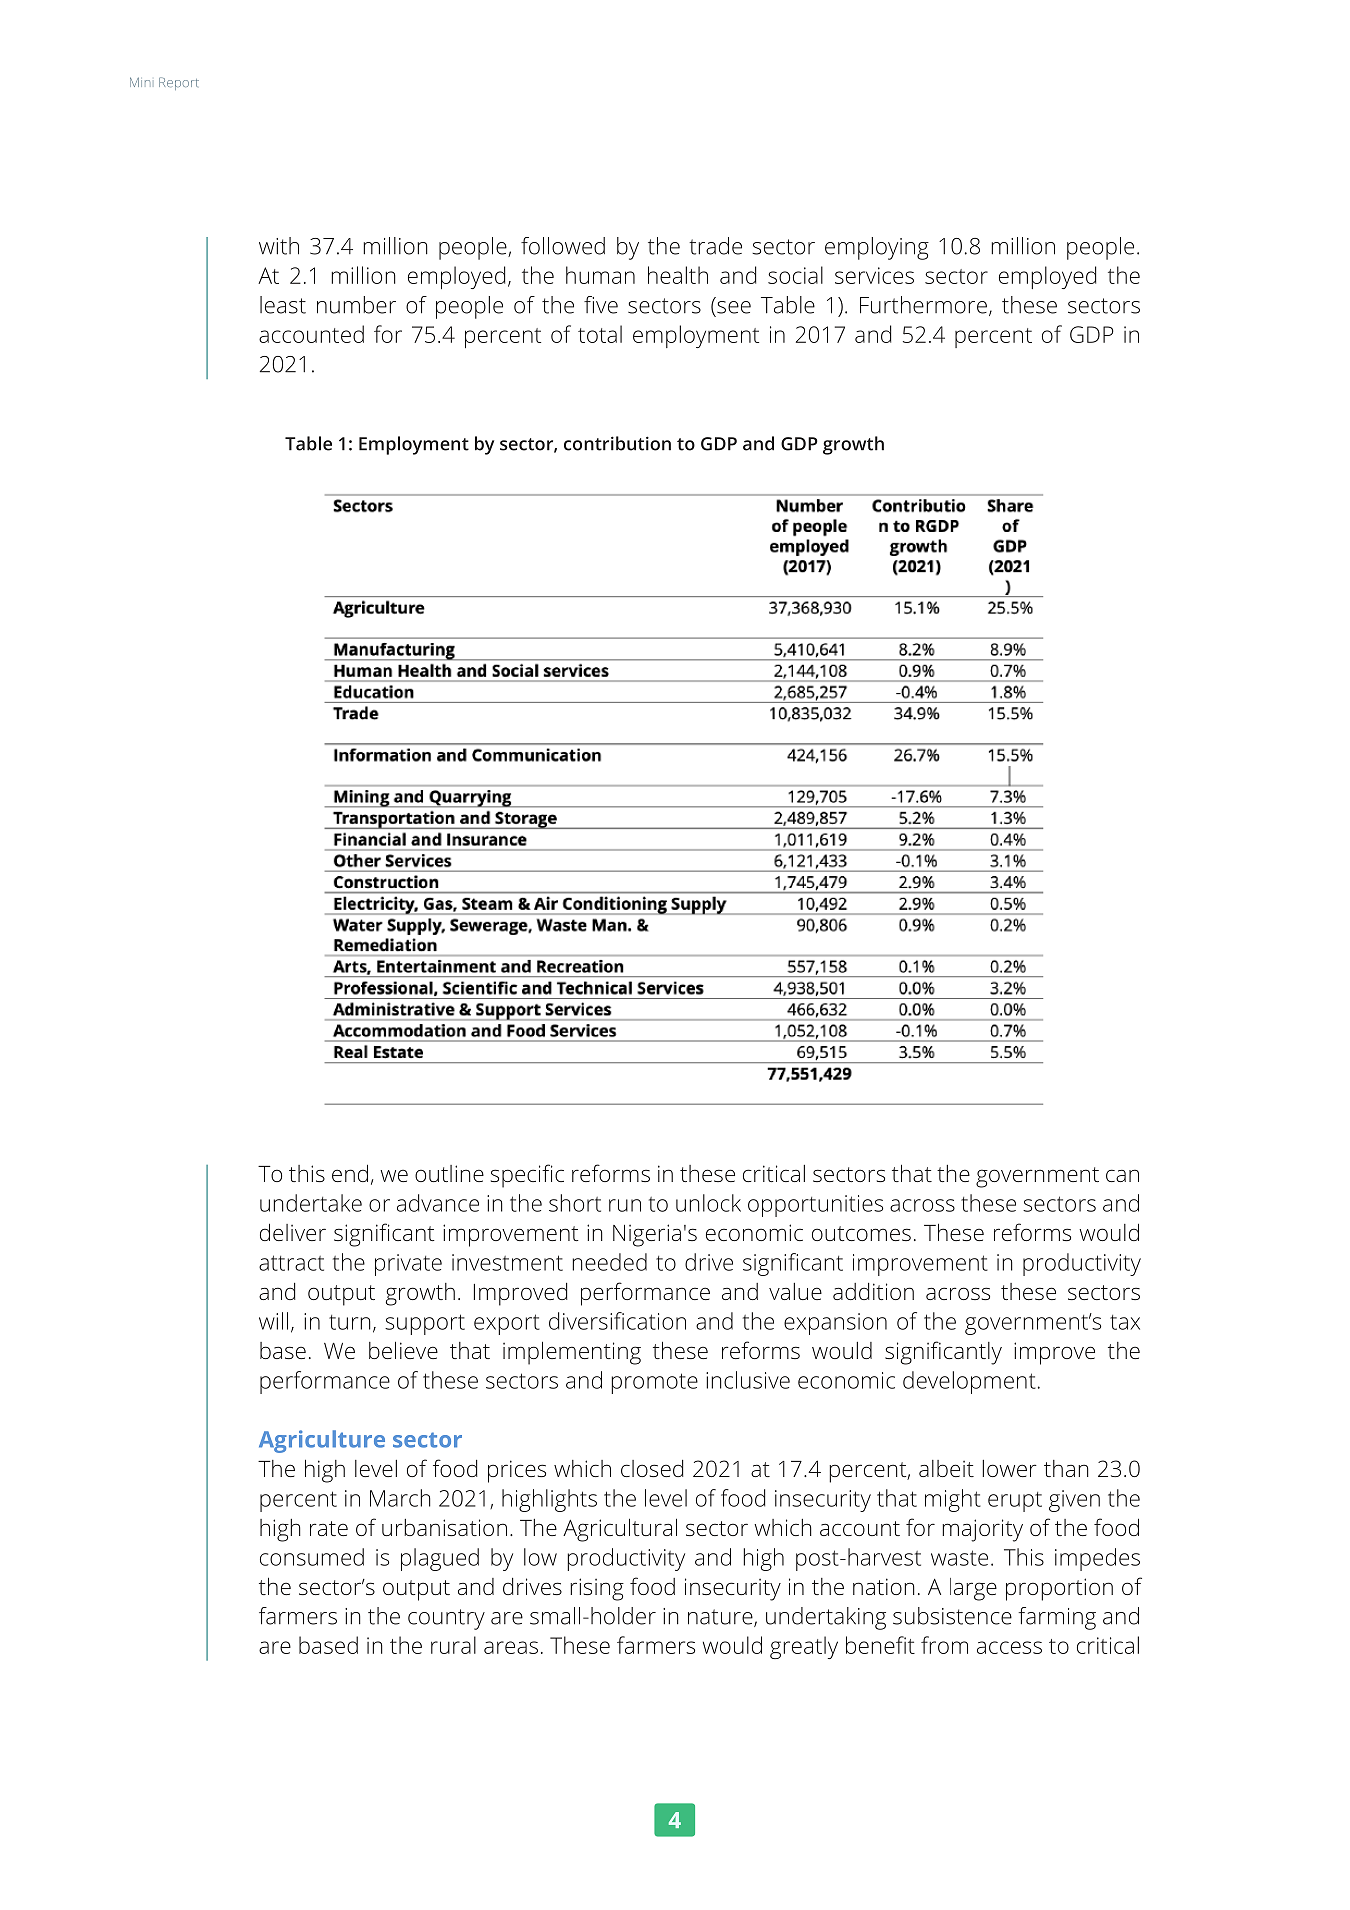  What do you see at coordinates (877, 248) in the screenshot?
I see `employing` at bounding box center [877, 248].
